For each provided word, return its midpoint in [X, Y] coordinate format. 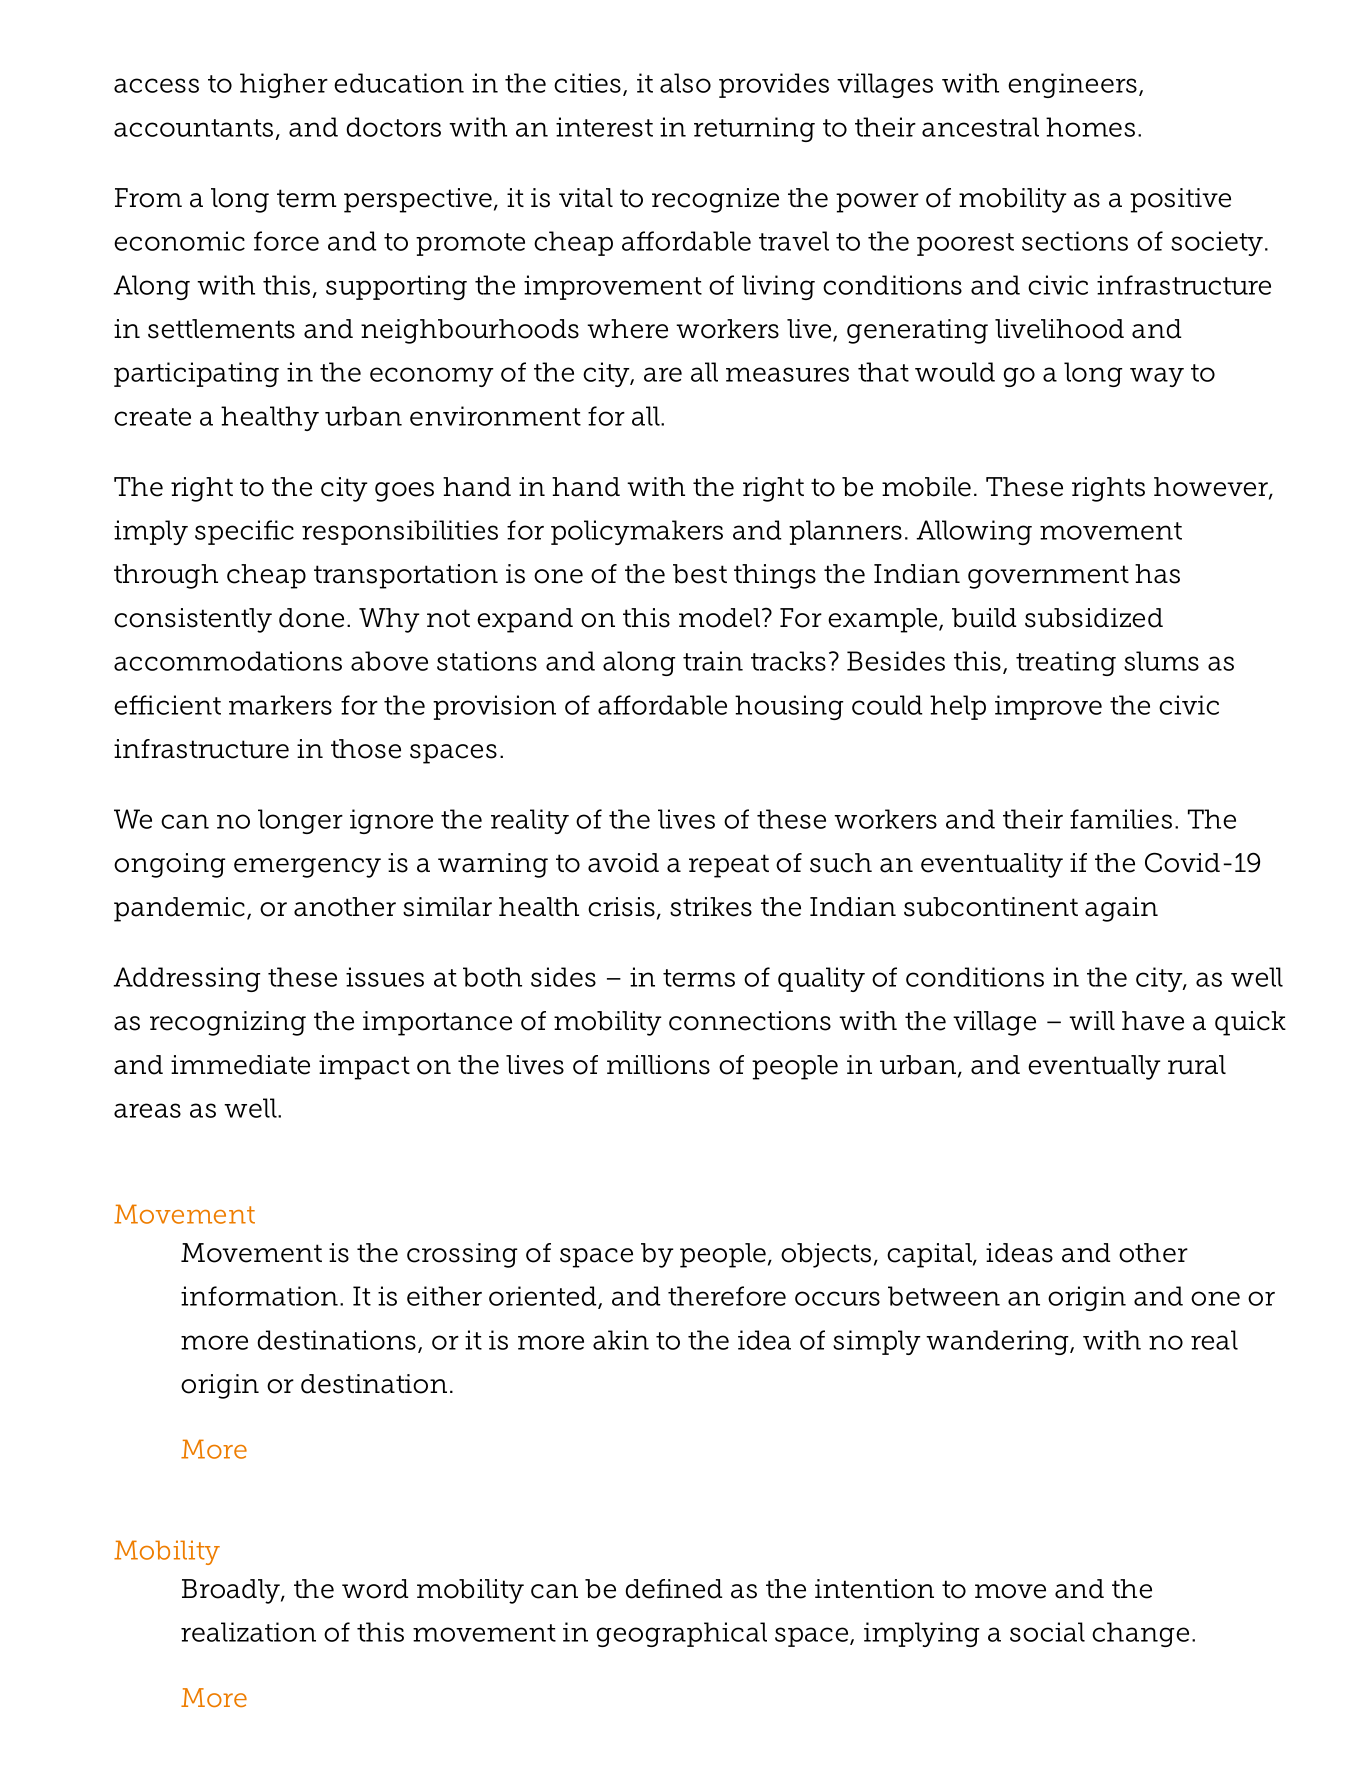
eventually [1094, 1067]
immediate [240, 1065]
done [311, 618]
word [375, 1589]
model [721, 618]
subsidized [1094, 618]
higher [284, 85]
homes [1090, 127]
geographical [682, 1634]
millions [658, 1065]
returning [754, 129]
